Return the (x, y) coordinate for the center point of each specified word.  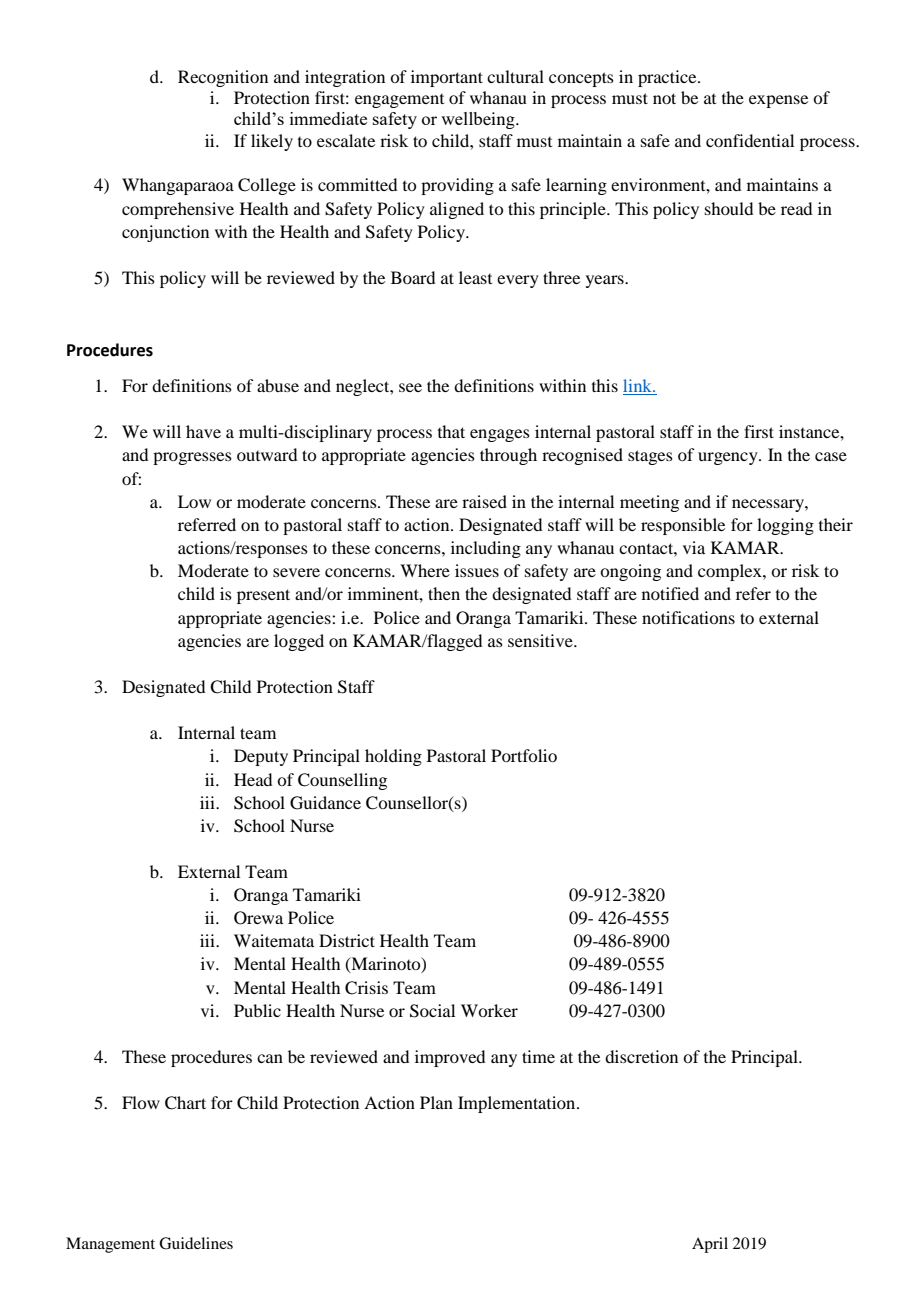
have (203, 431)
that (451, 431)
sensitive (541, 640)
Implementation (518, 1104)
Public (257, 1010)
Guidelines (196, 1243)
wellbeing (479, 120)
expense (778, 101)
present (263, 596)
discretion (641, 1056)
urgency (729, 458)
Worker (489, 1010)
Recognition (223, 78)
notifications (688, 617)
